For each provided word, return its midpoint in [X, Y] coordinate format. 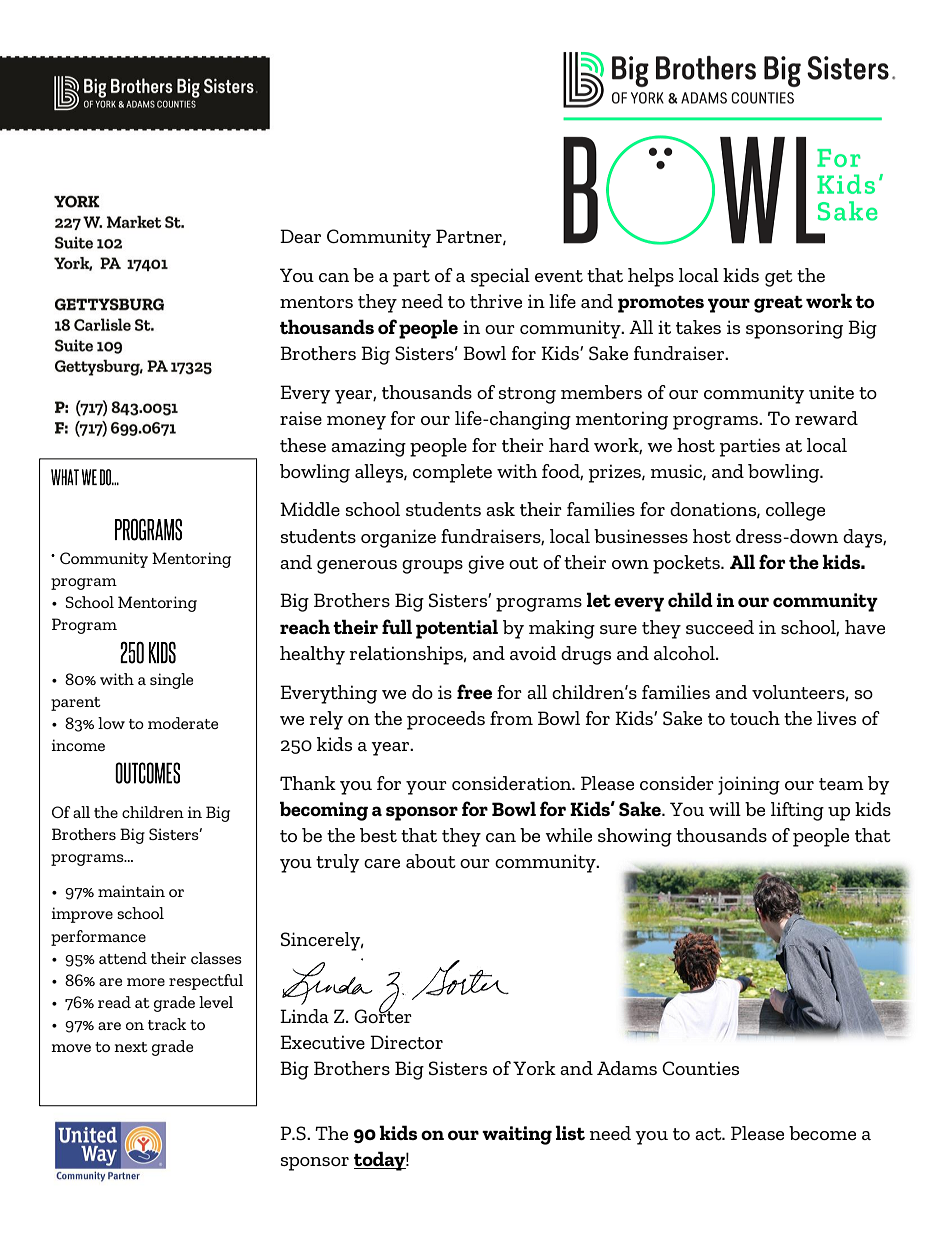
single [171, 681]
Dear [300, 236]
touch [755, 718]
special [500, 277]
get [779, 278]
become [822, 1133]
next [131, 1047]
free [474, 691]
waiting [517, 1135]
